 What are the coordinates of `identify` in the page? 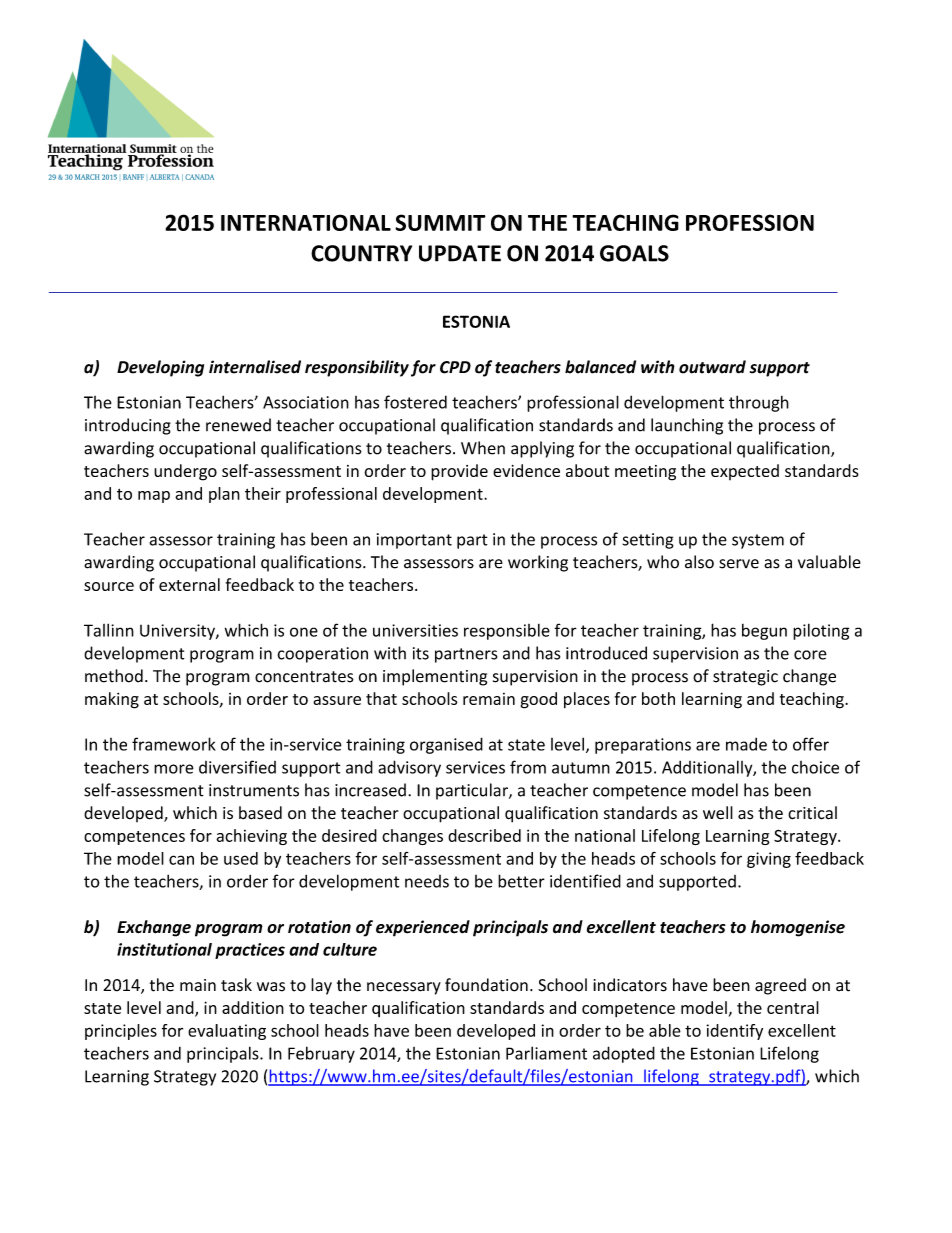 It's located at (734, 1032).
